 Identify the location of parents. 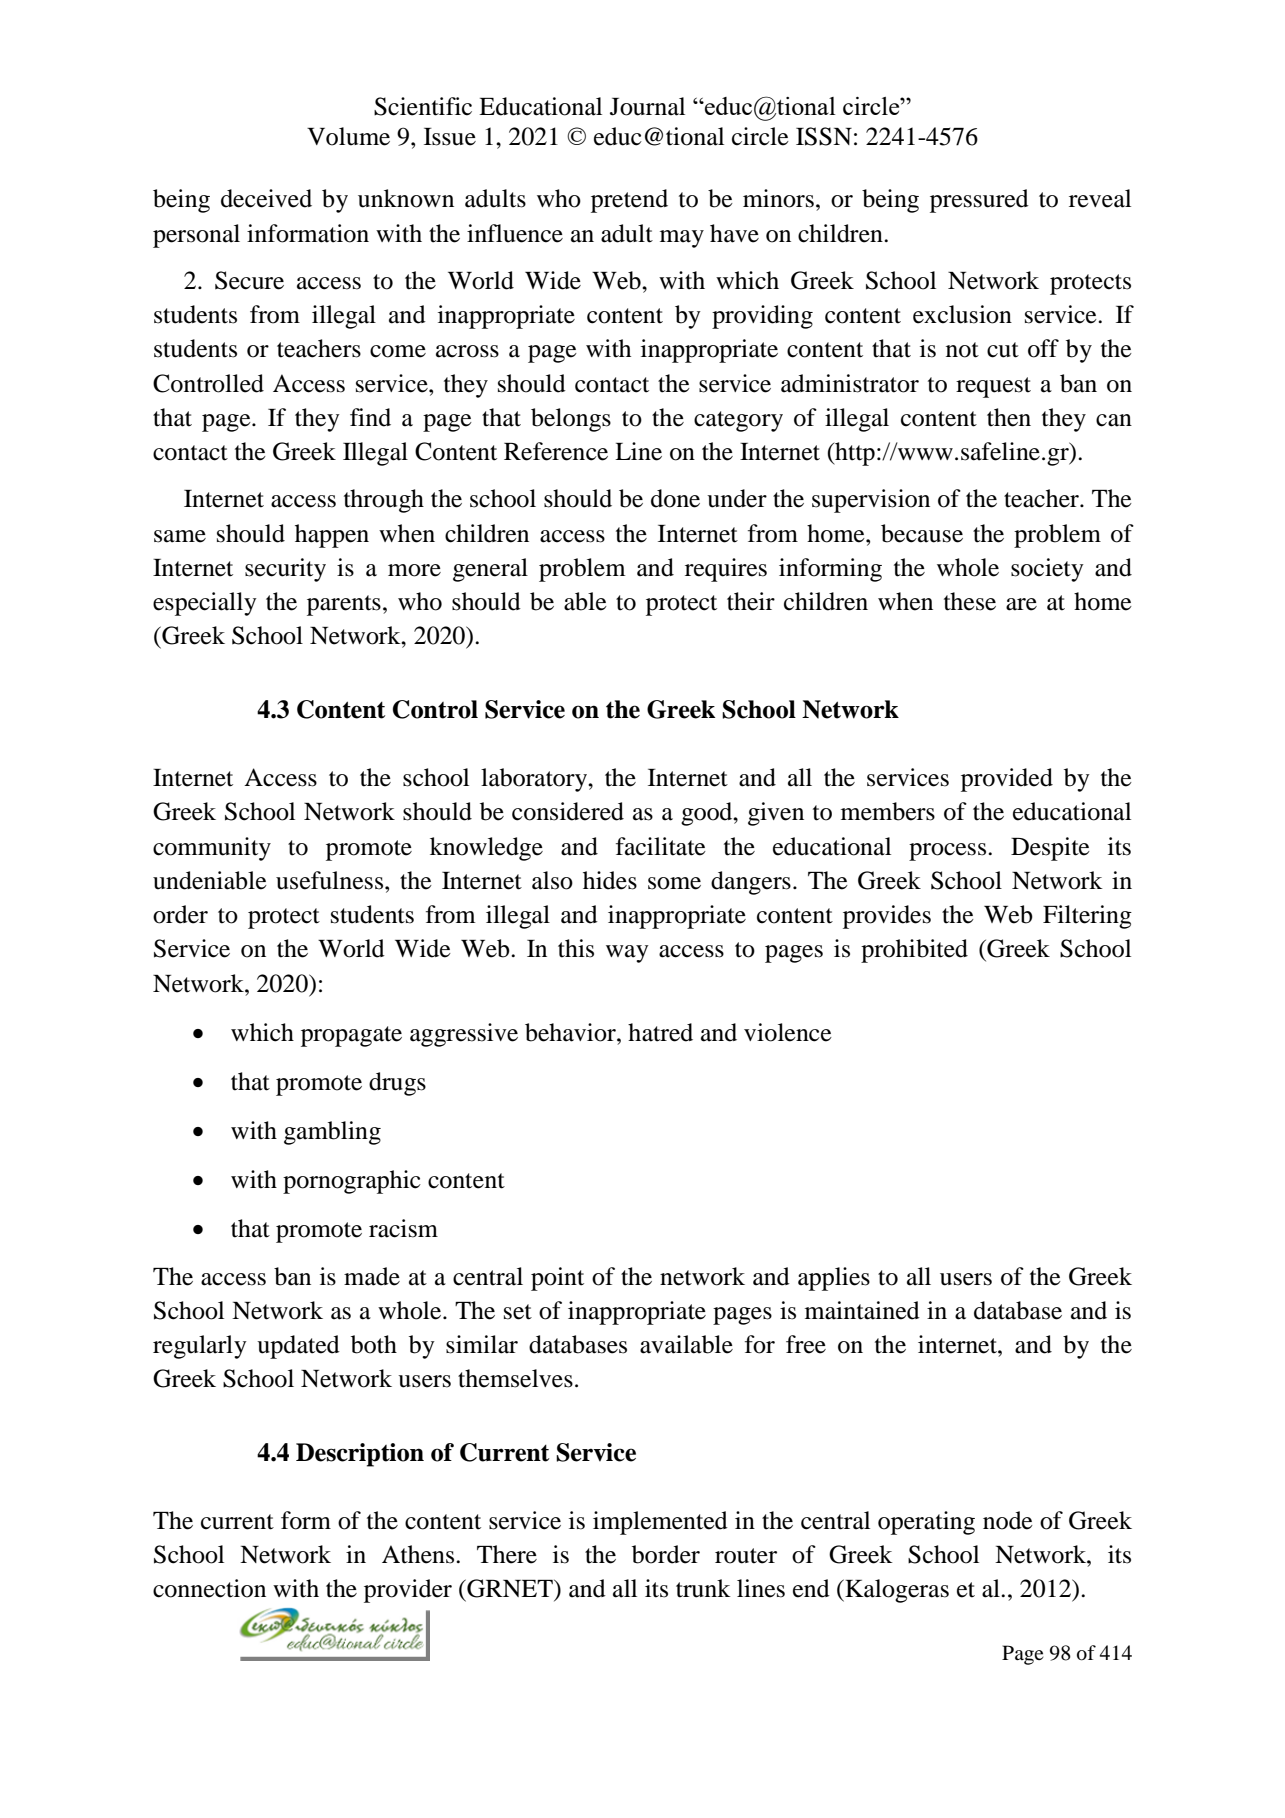
(344, 605).
